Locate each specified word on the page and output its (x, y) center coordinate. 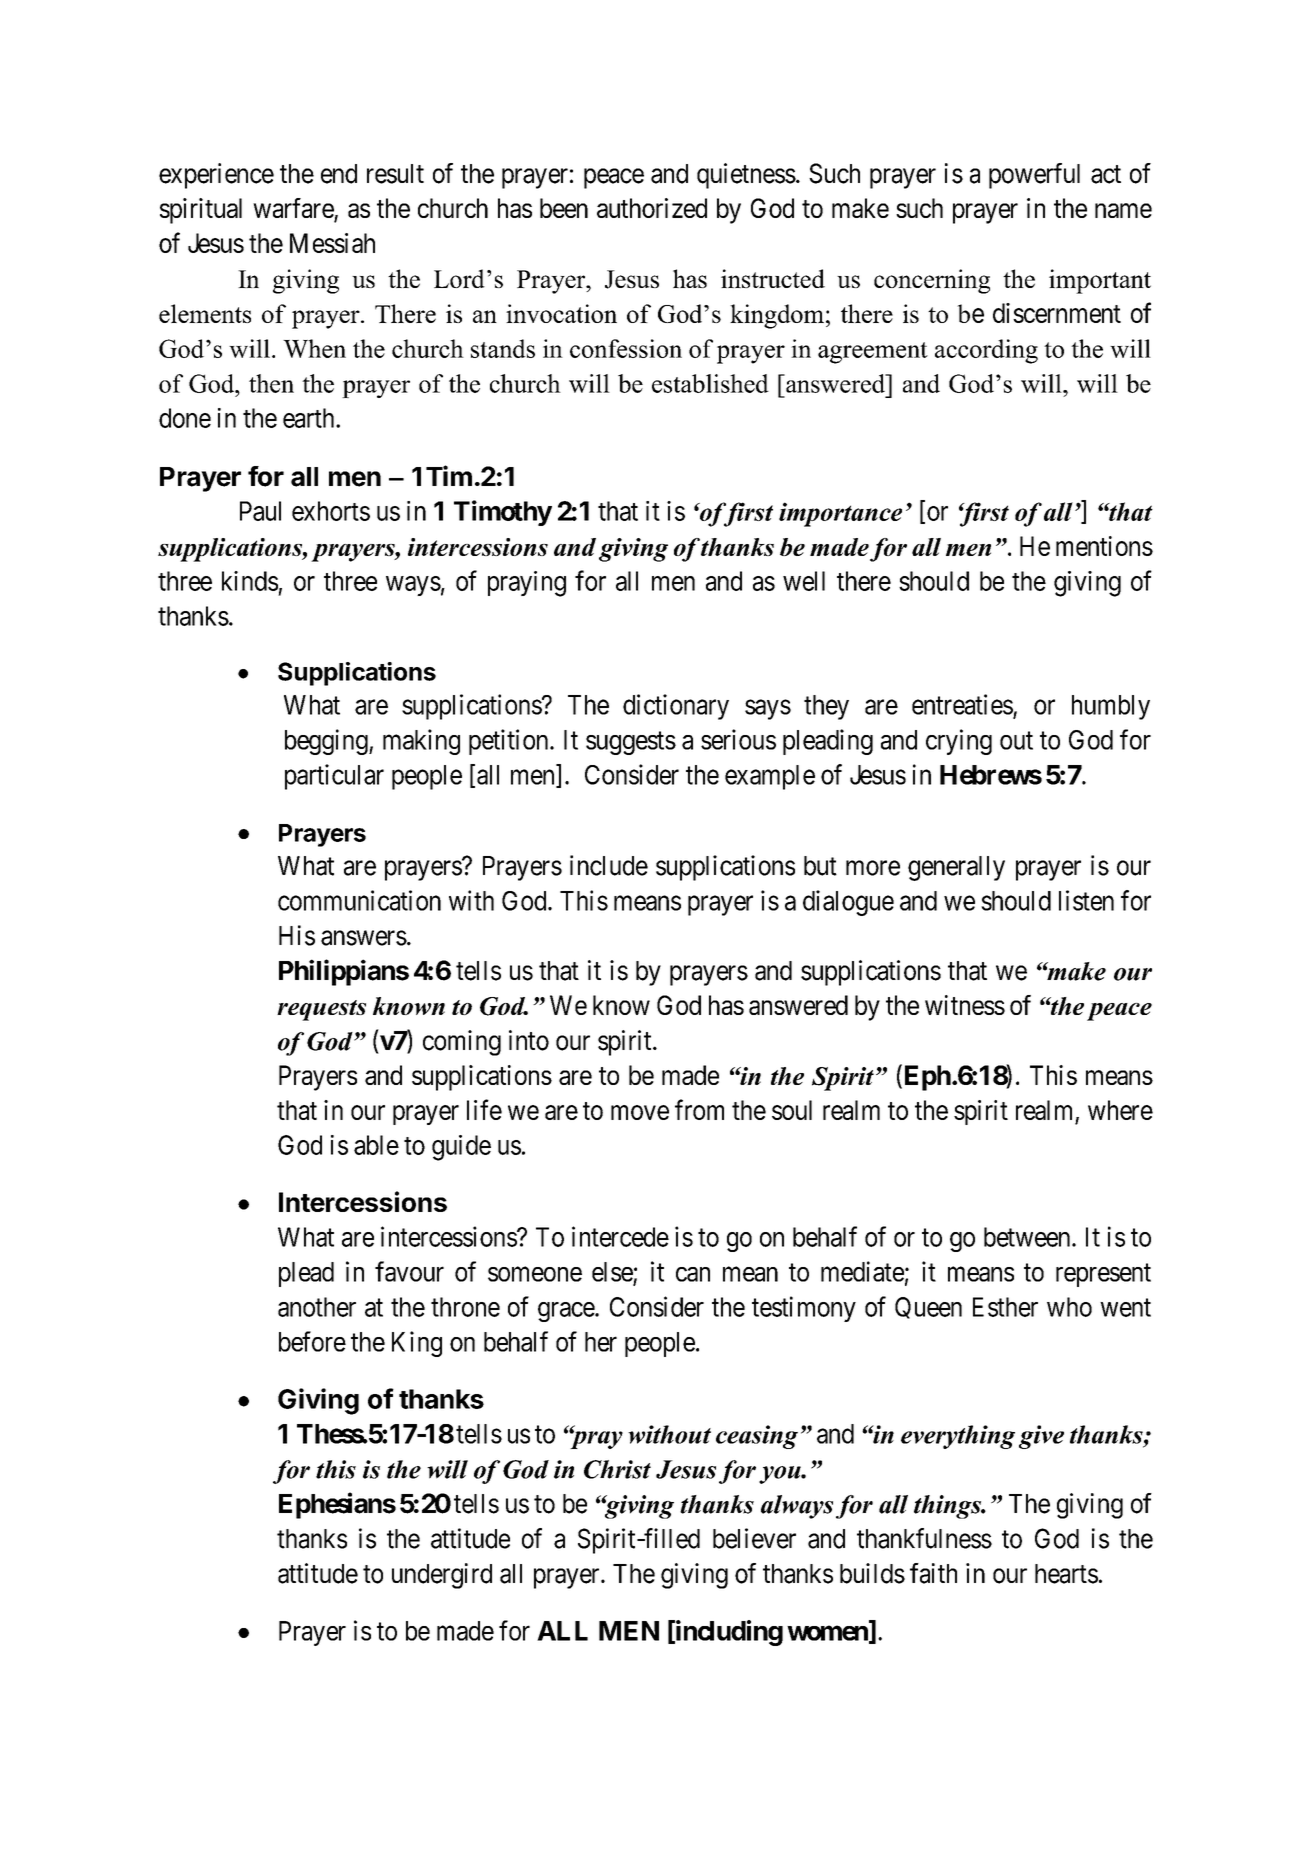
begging (327, 742)
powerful (1034, 176)
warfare (294, 209)
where (1120, 1110)
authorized (652, 208)
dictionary (676, 707)
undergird (442, 1576)
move (640, 1112)
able (376, 1145)
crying (959, 742)
